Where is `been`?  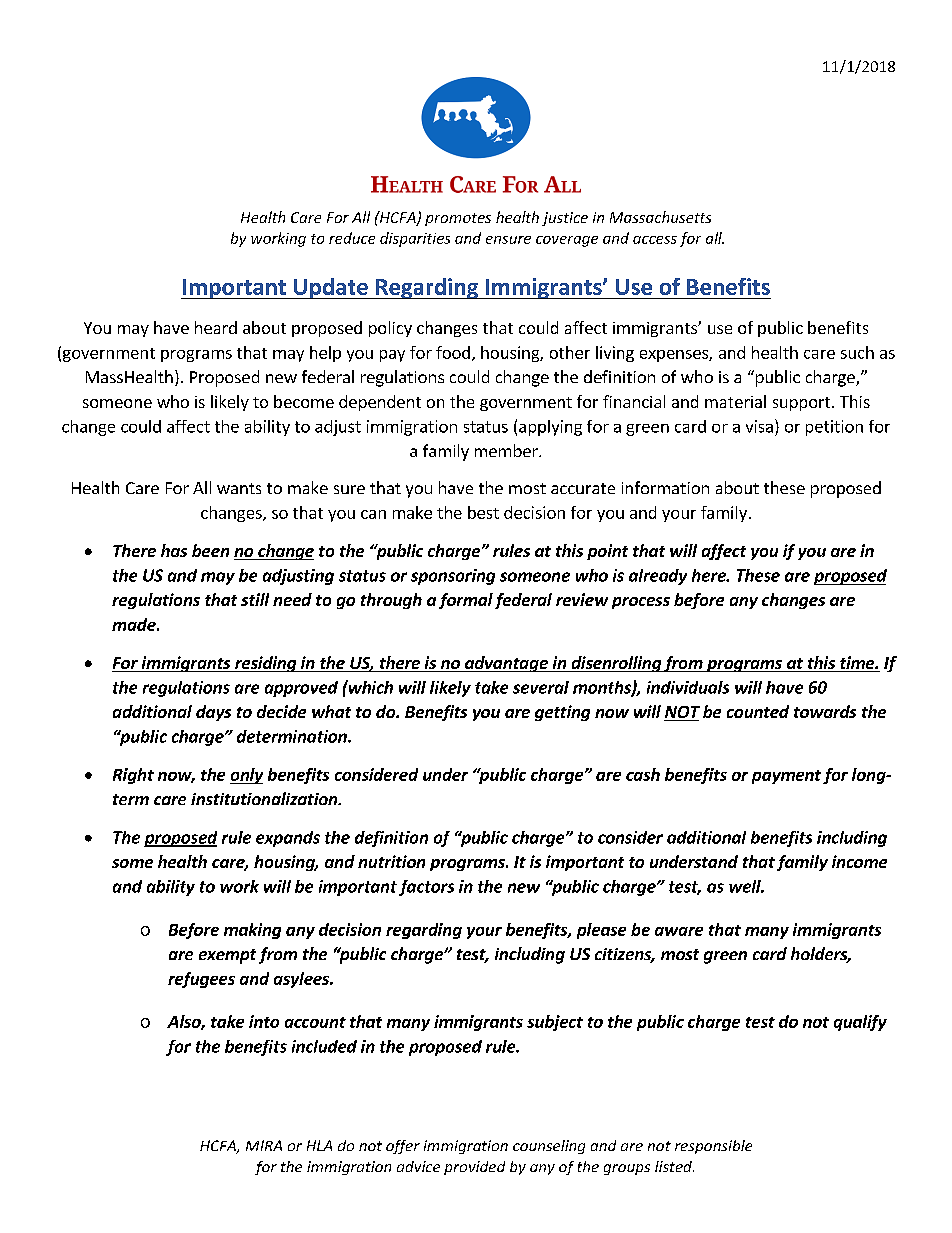
been is located at coordinates (210, 550).
